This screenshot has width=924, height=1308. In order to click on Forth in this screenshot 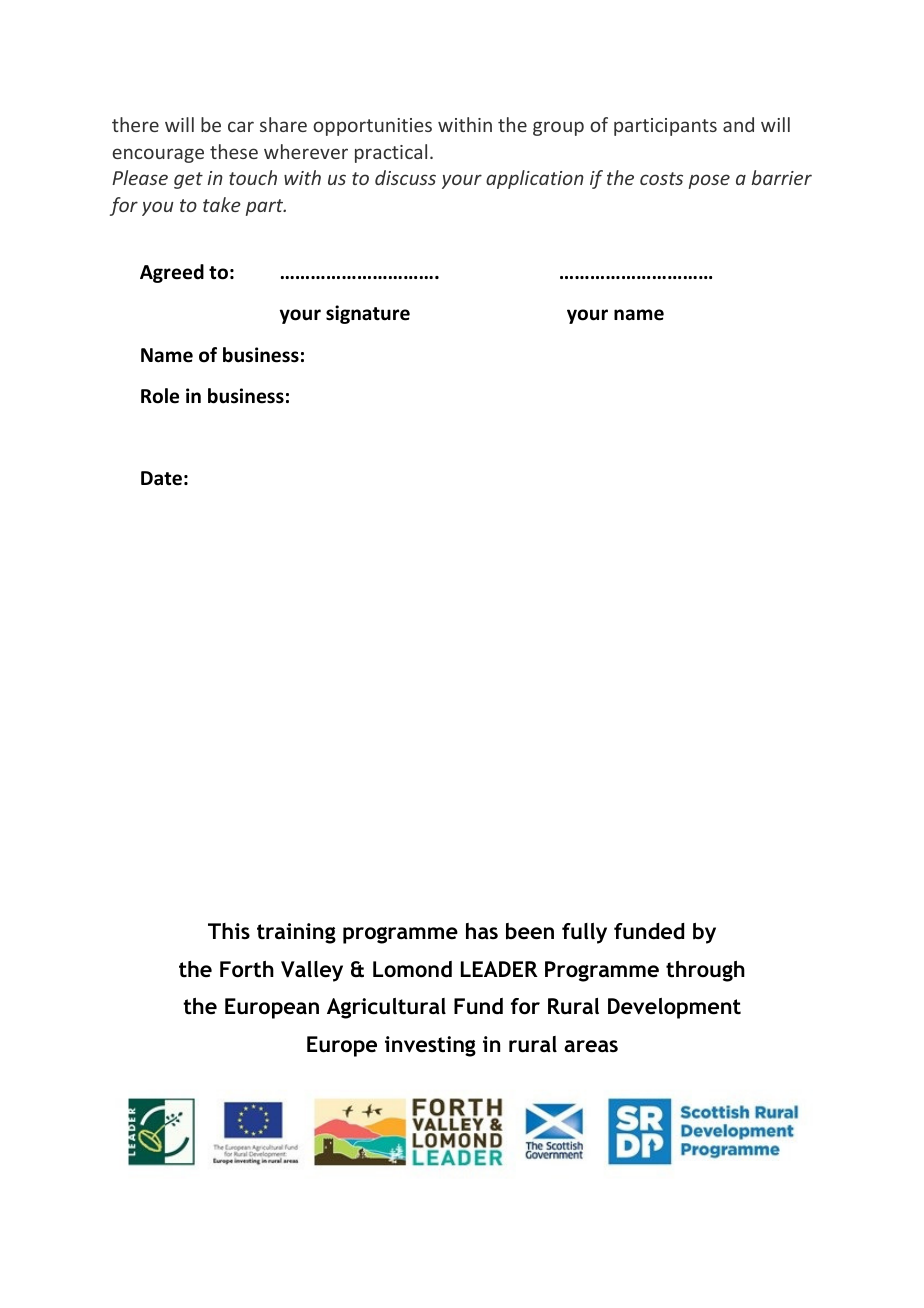, I will do `click(247, 969)`.
